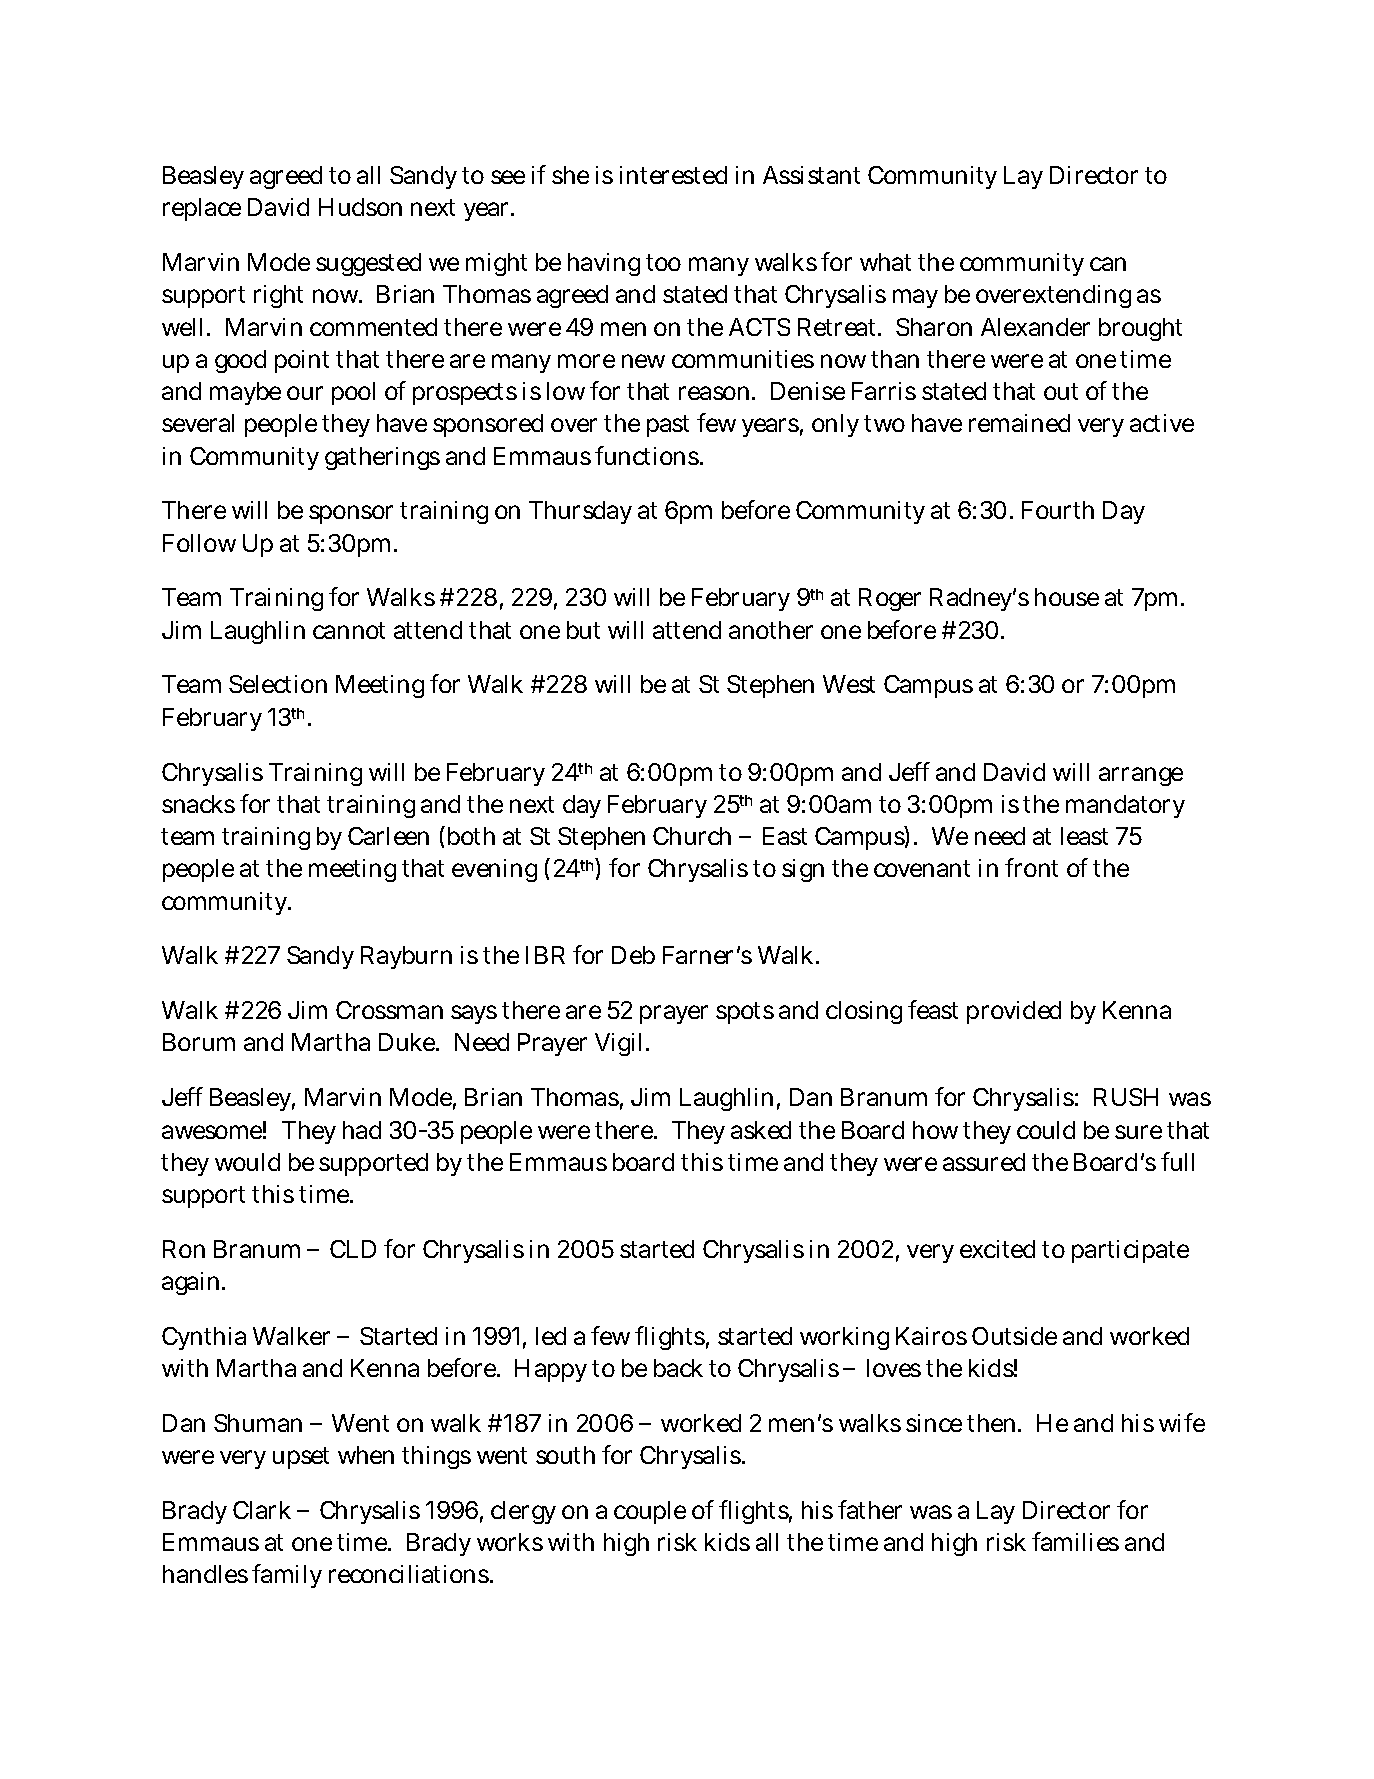 The width and height of the screenshot is (1374, 1779). I want to click on Selection, so click(278, 684).
